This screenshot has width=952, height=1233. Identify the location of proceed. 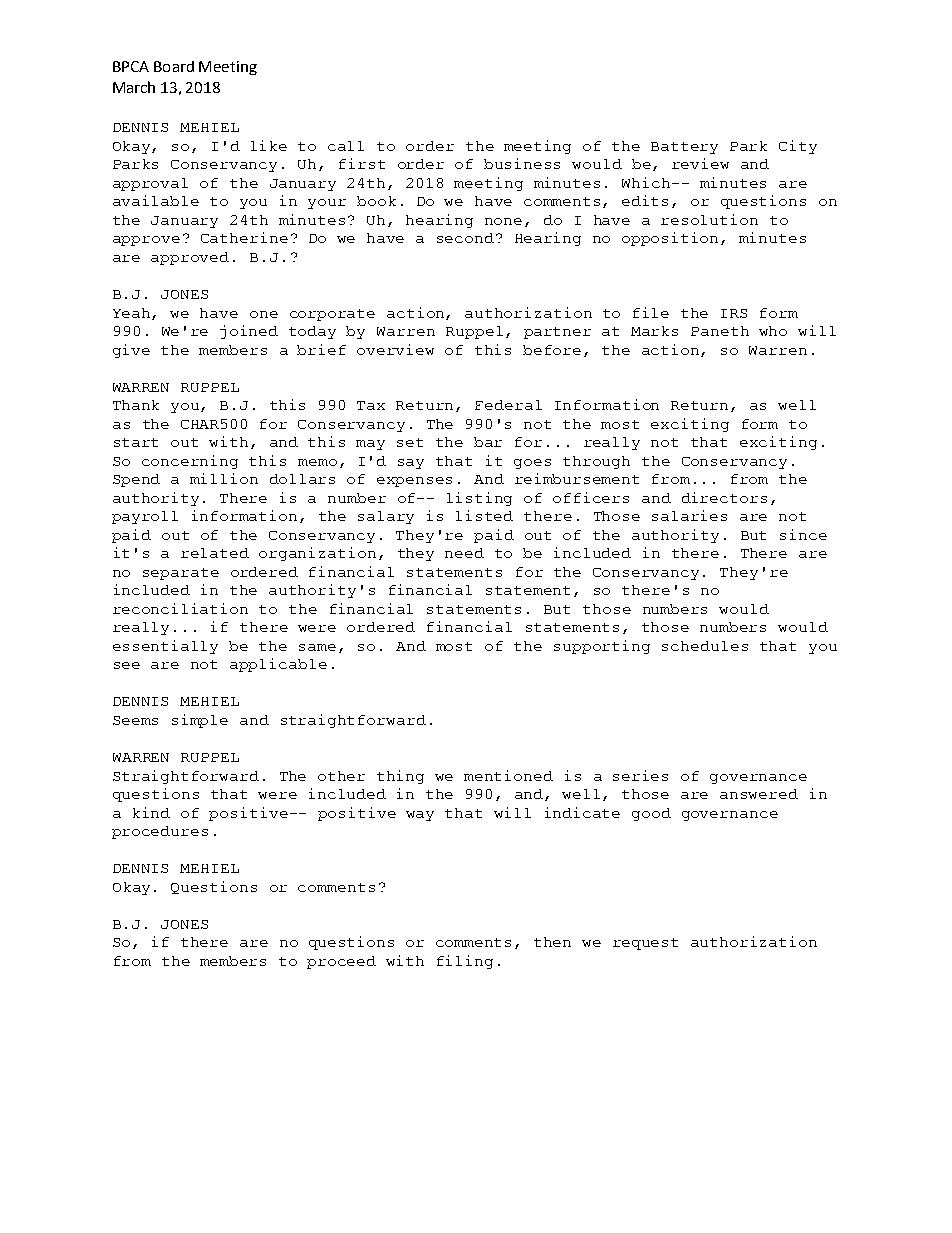
(341, 962).
